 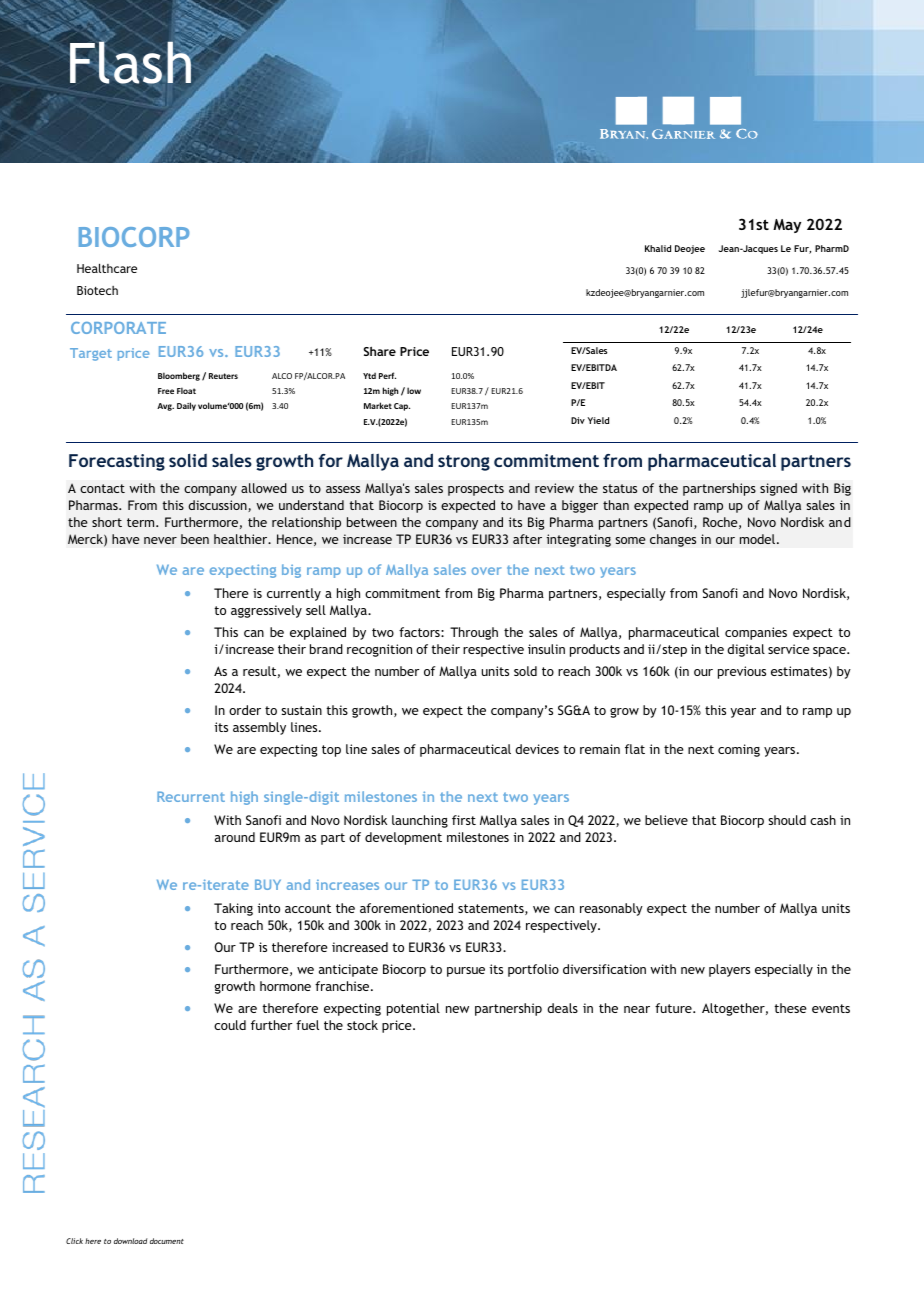 I want to click on these, so click(x=790, y=1008).
